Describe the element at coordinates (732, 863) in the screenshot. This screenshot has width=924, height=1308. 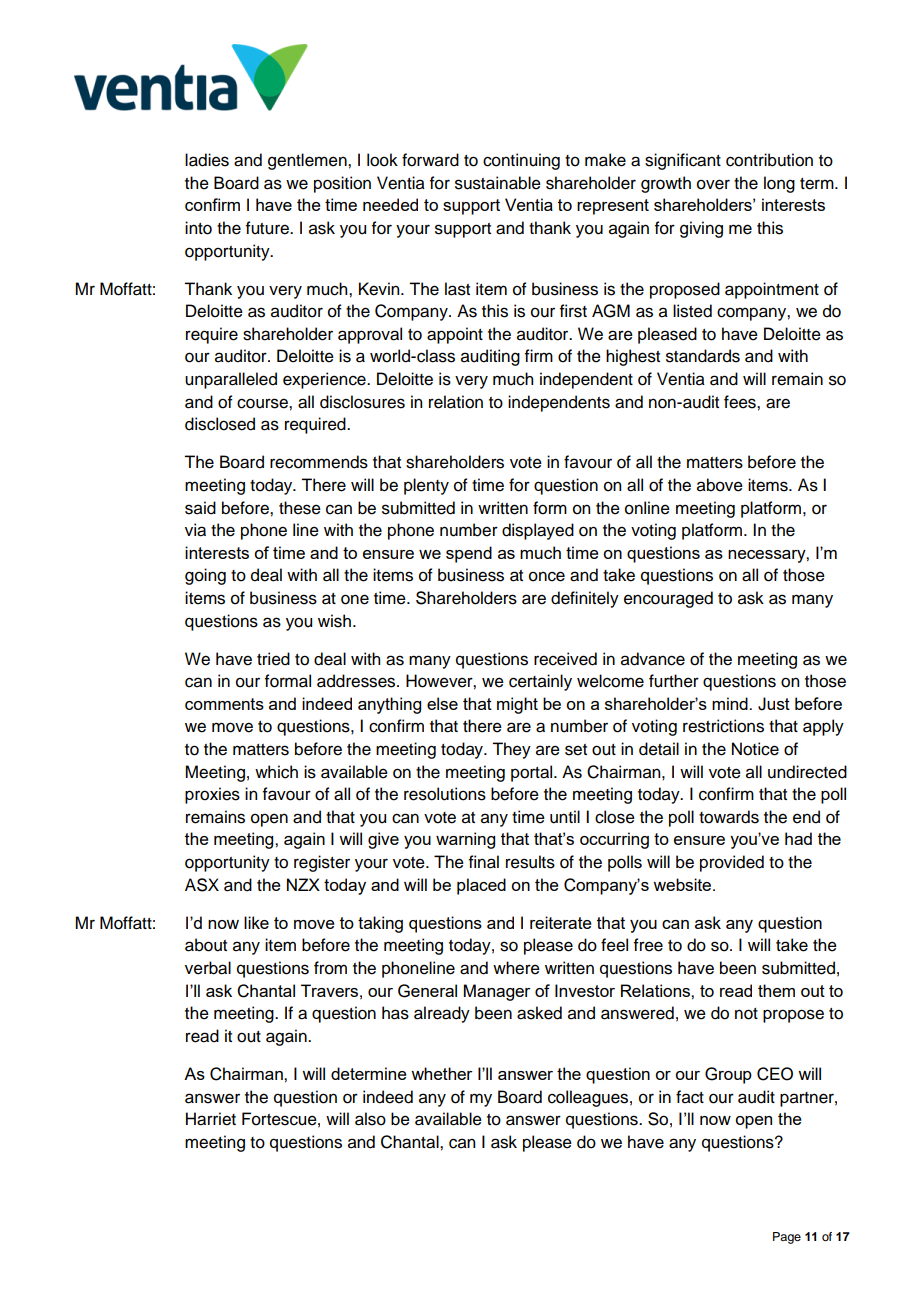
I see `provided` at that location.
